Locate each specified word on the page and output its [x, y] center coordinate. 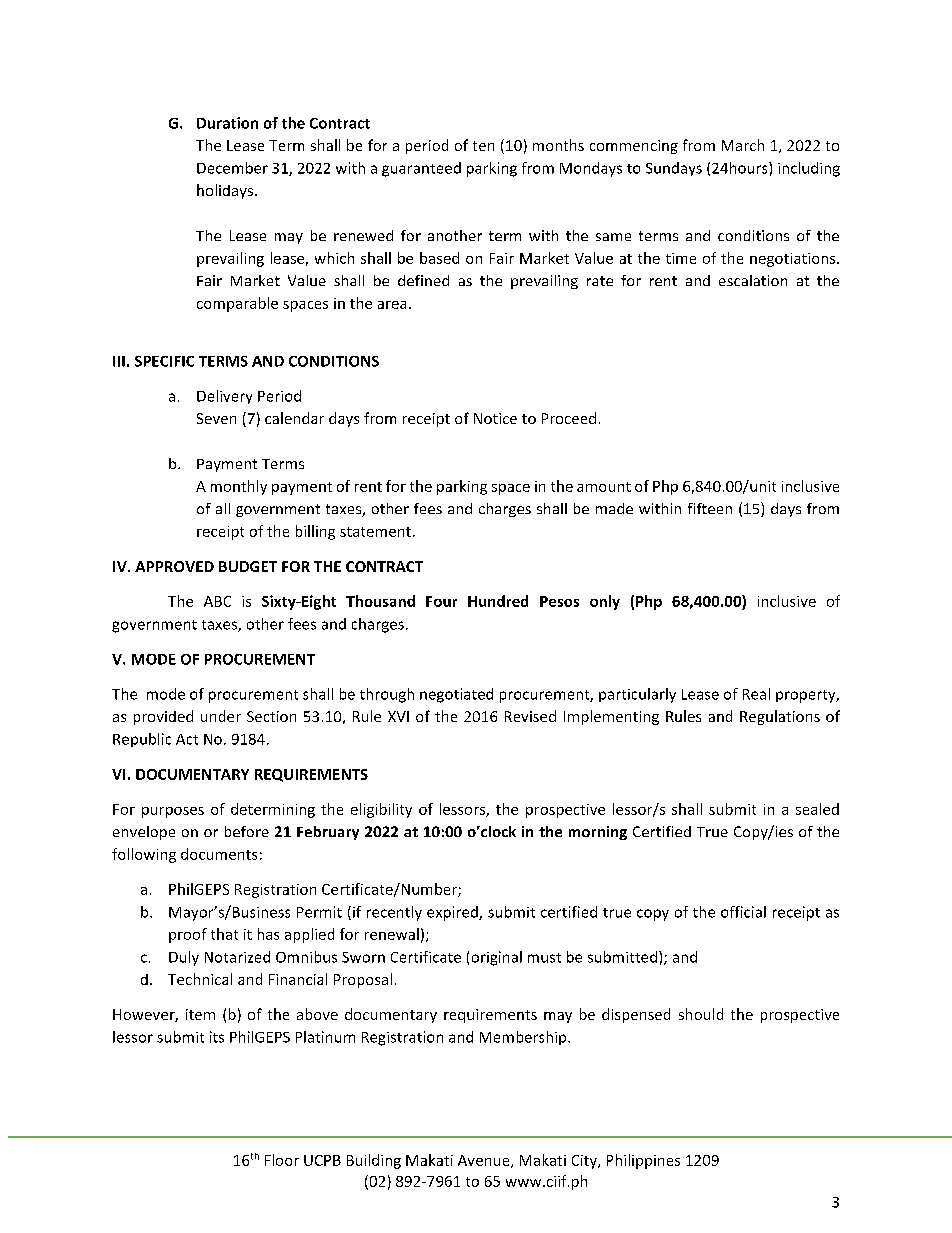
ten [483, 146]
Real [756, 694]
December [232, 168]
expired [453, 913]
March [743, 145]
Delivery [224, 397]
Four [441, 601]
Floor [282, 1160]
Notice [495, 418]
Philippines [643, 1161]
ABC [217, 601]
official [743, 912]
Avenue [485, 1161]
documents [219, 854]
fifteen [710, 508]
